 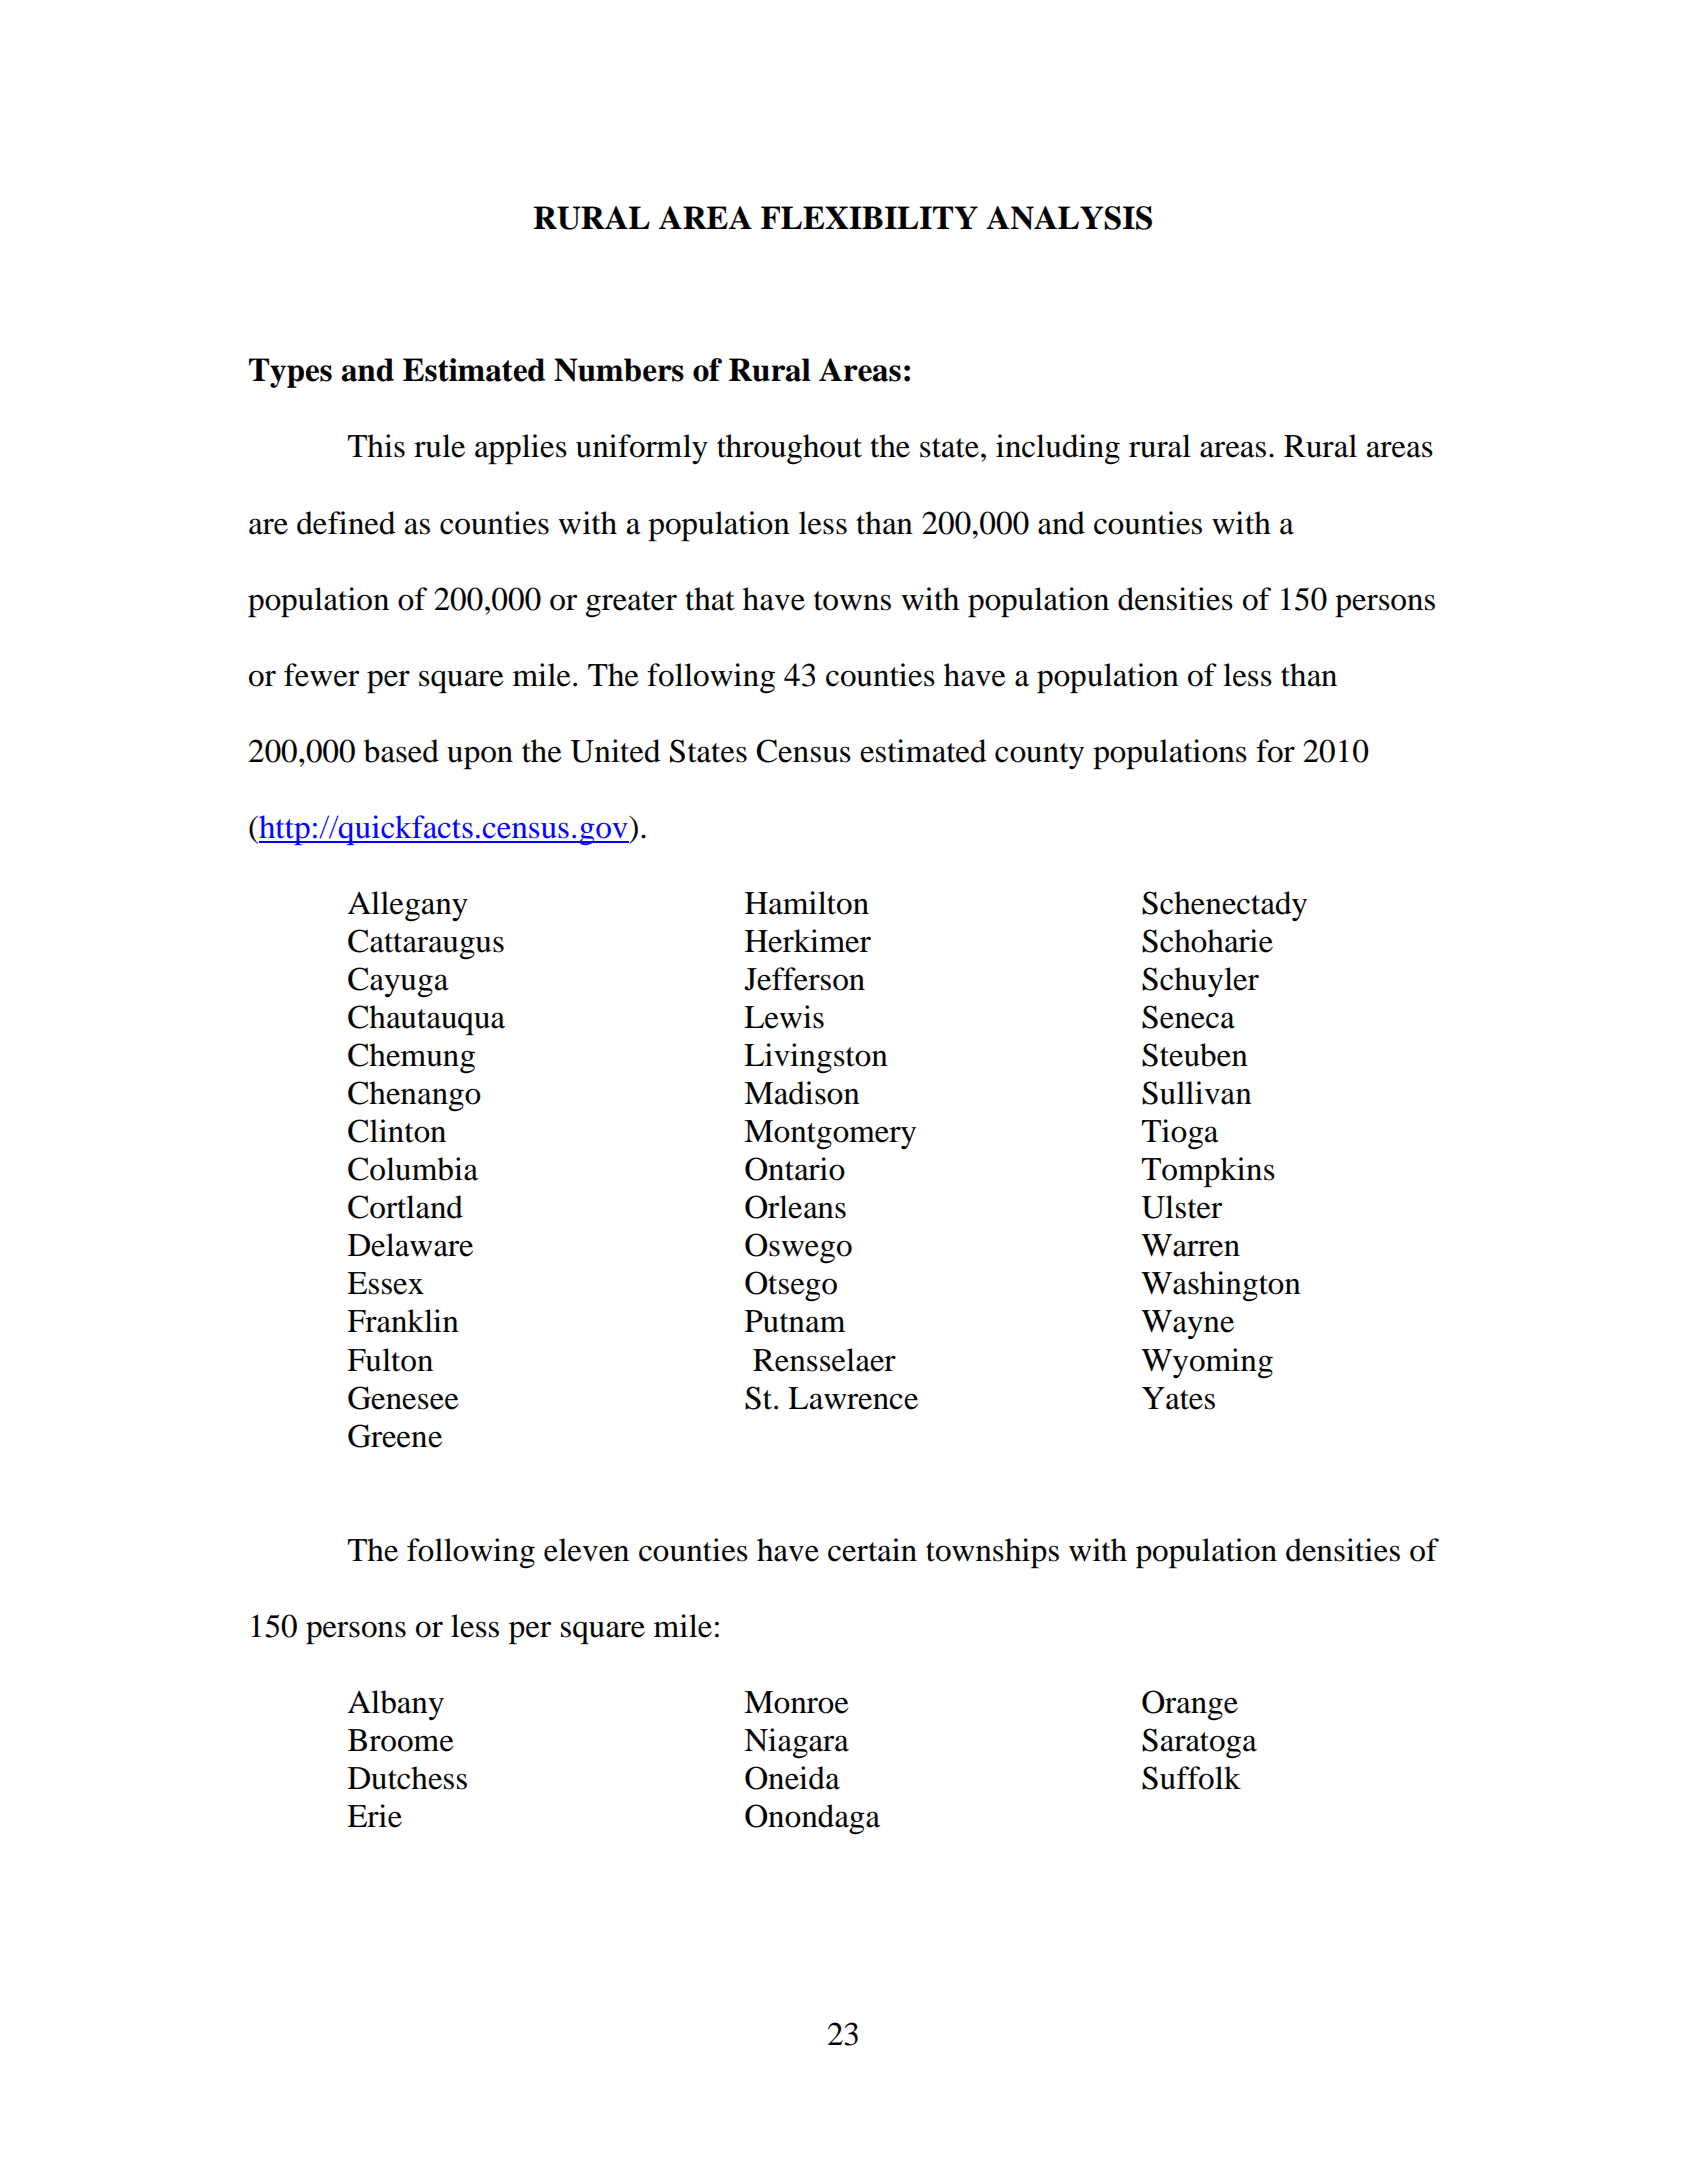 I want to click on Suffolk, so click(x=1191, y=1778).
